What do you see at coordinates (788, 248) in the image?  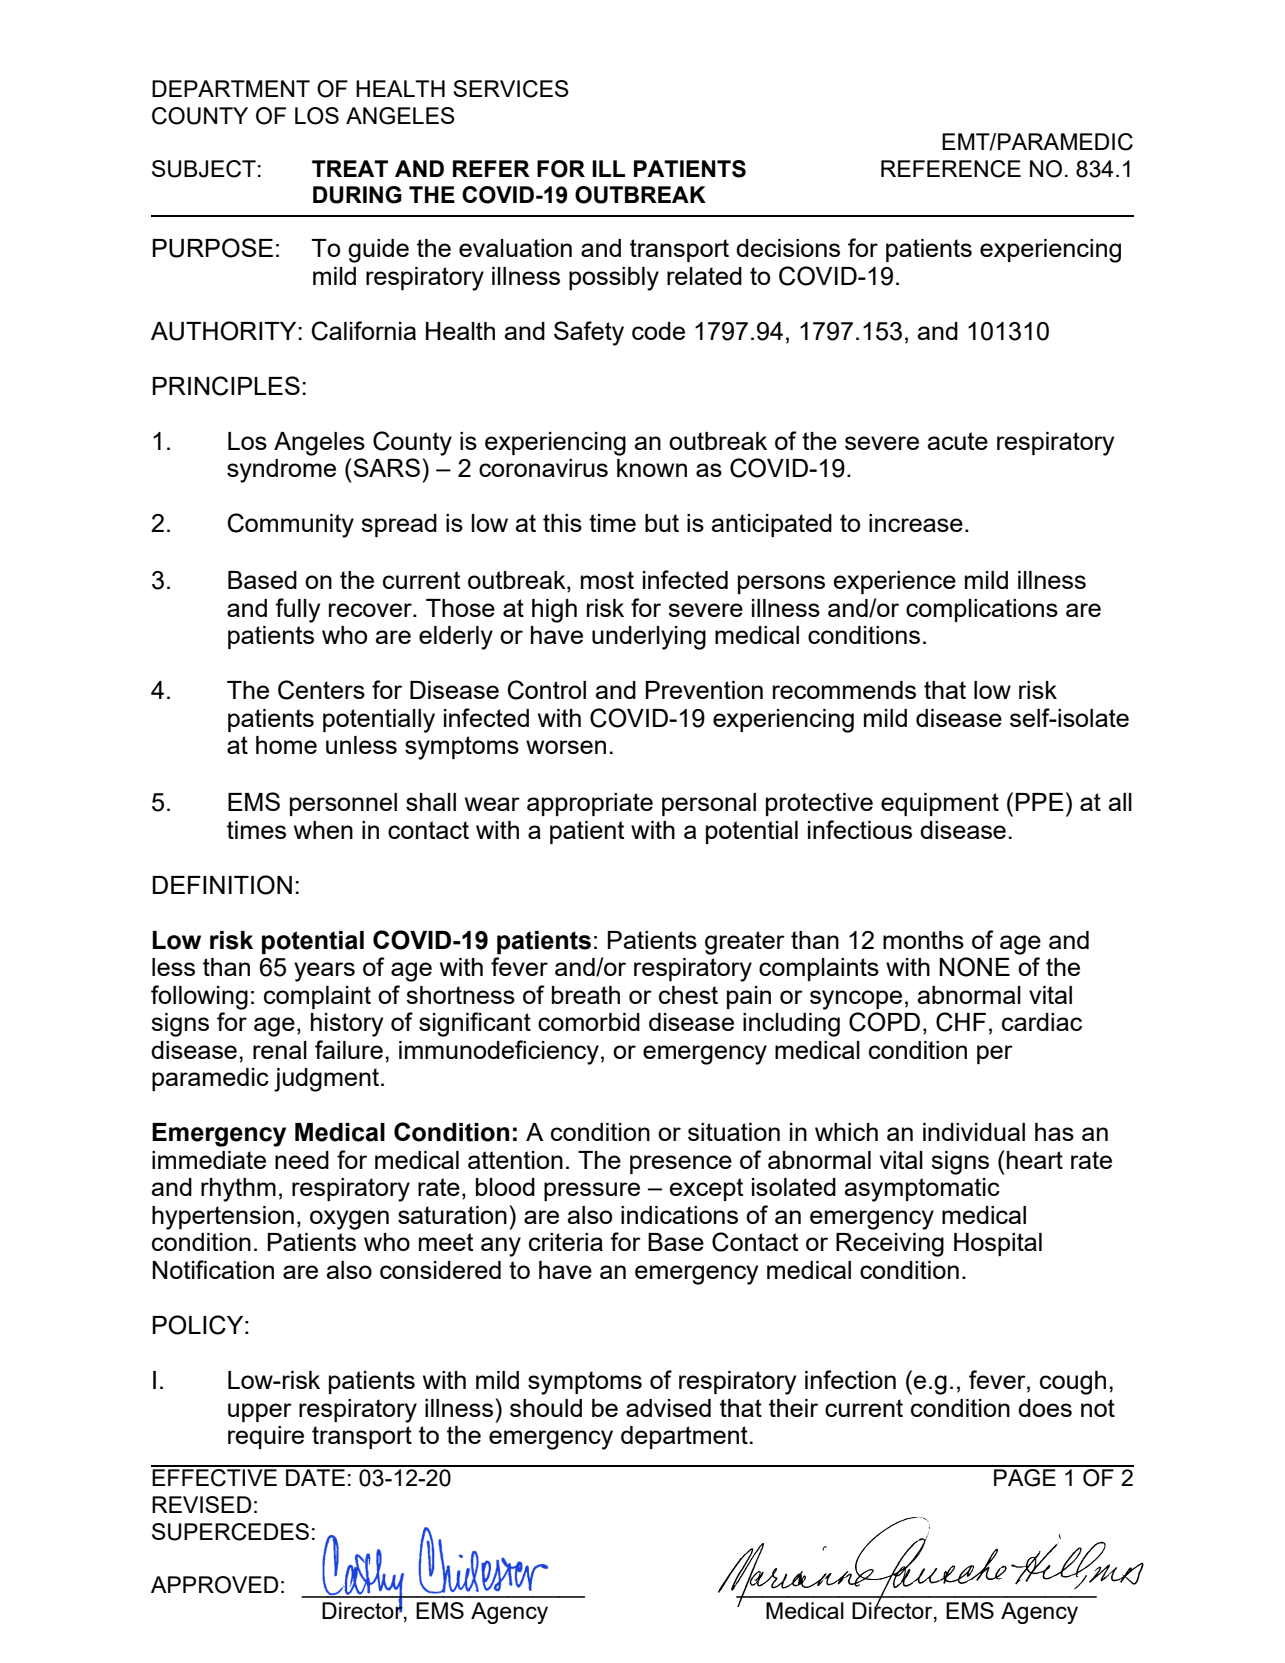 I see `decisions` at bounding box center [788, 248].
